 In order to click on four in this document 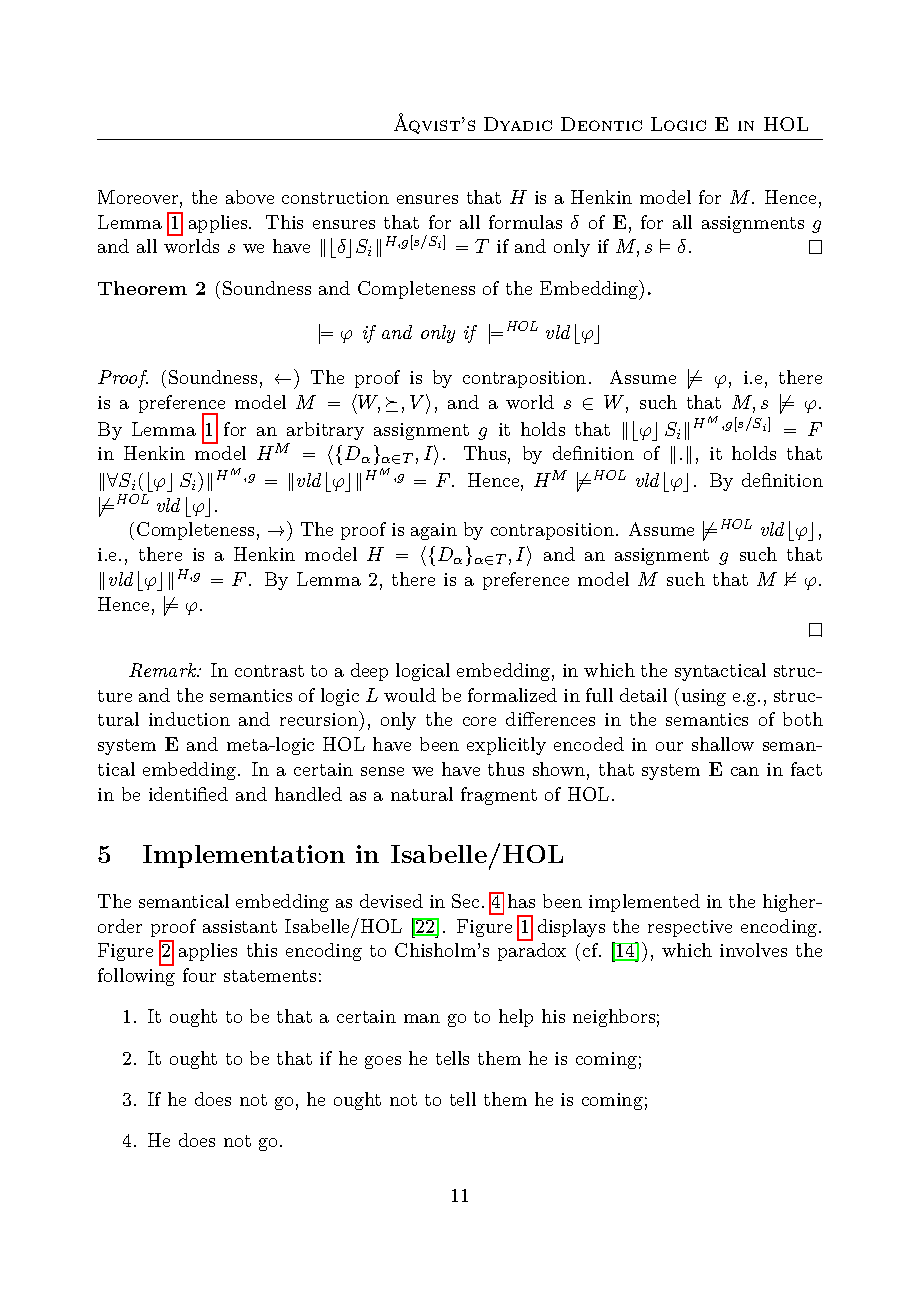, I will do `click(199, 975)`.
